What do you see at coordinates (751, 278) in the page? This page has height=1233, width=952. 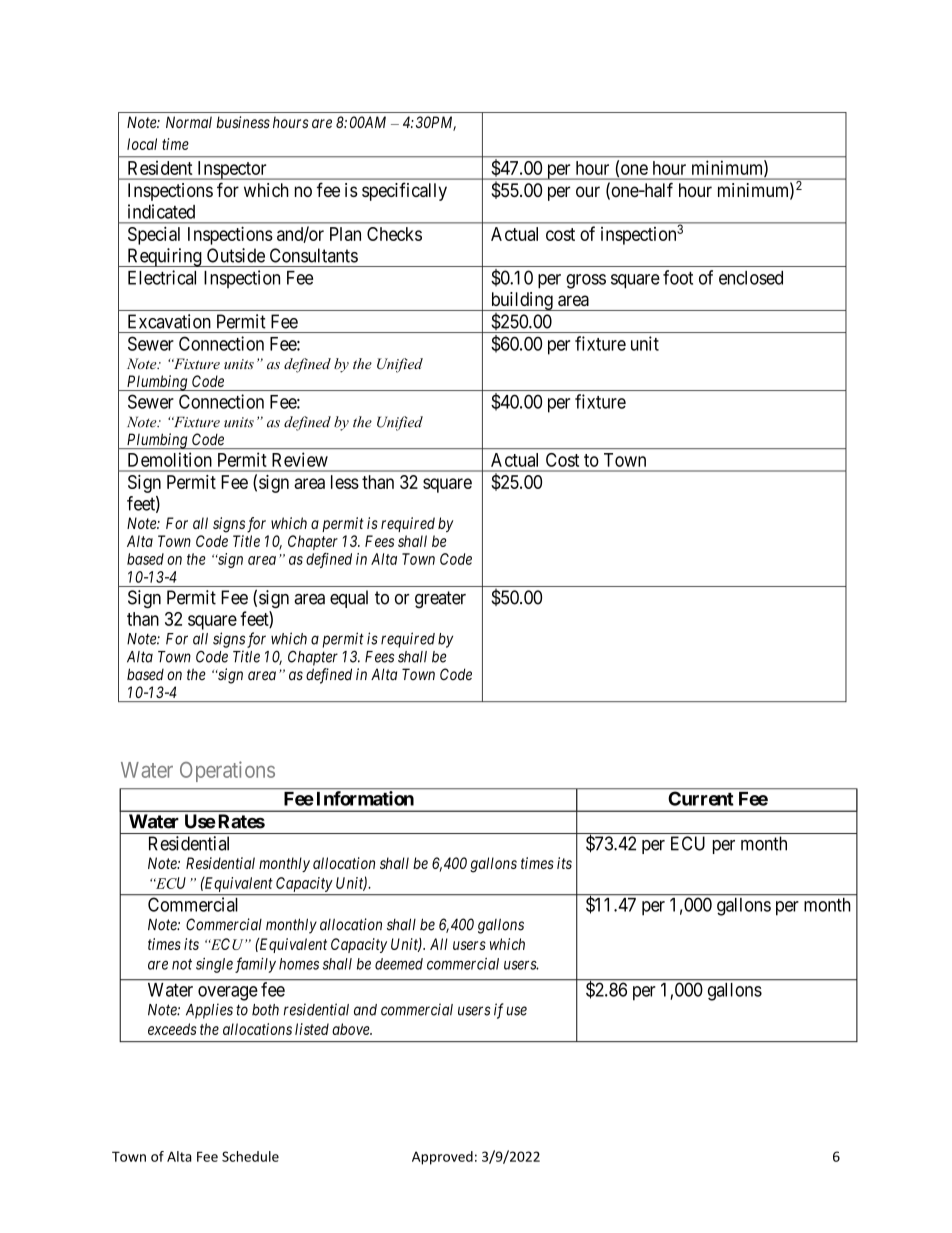 I see `enclosed` at bounding box center [751, 278].
